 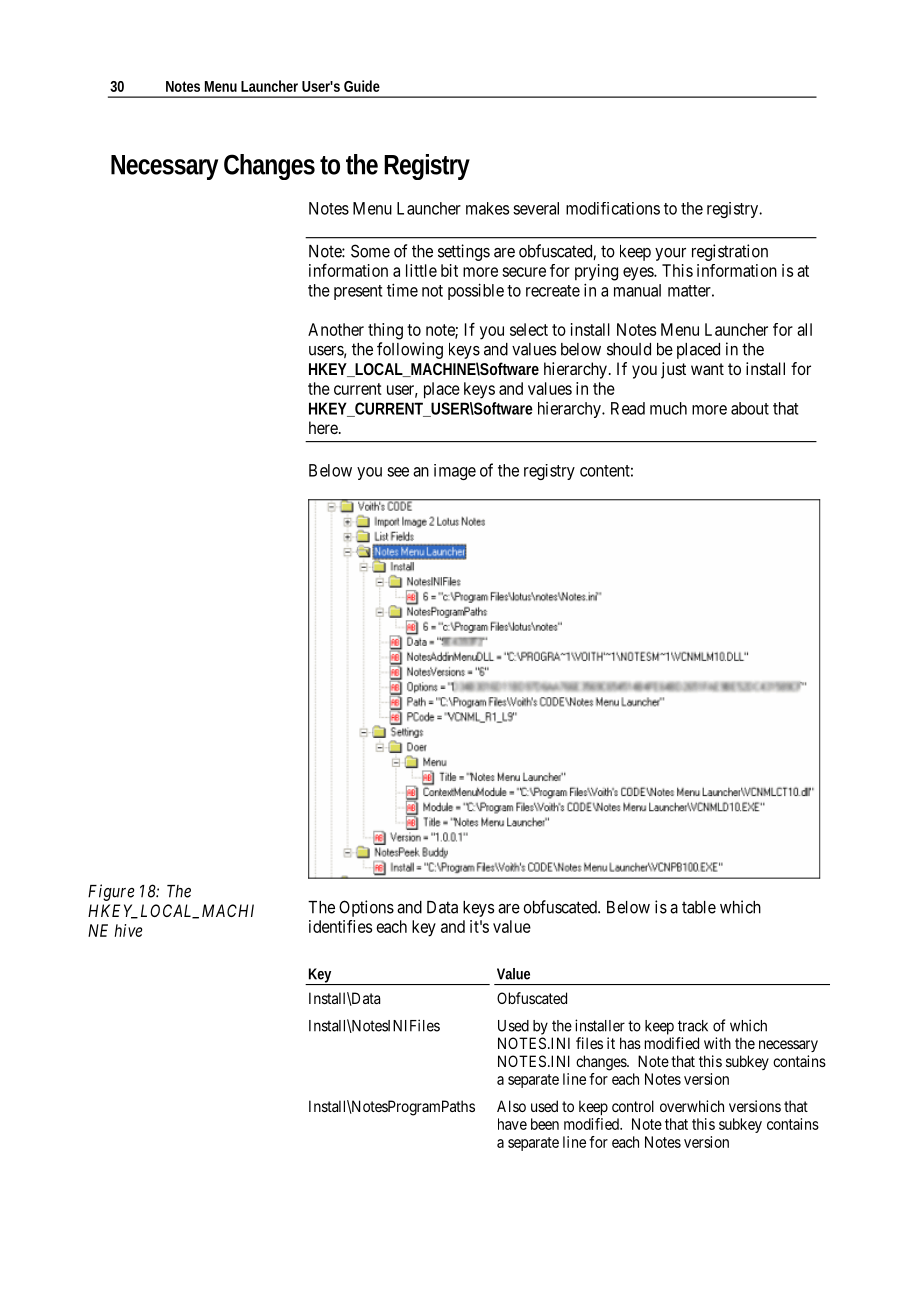 What do you see at coordinates (693, 1026) in the screenshot?
I see `track` at bounding box center [693, 1026].
